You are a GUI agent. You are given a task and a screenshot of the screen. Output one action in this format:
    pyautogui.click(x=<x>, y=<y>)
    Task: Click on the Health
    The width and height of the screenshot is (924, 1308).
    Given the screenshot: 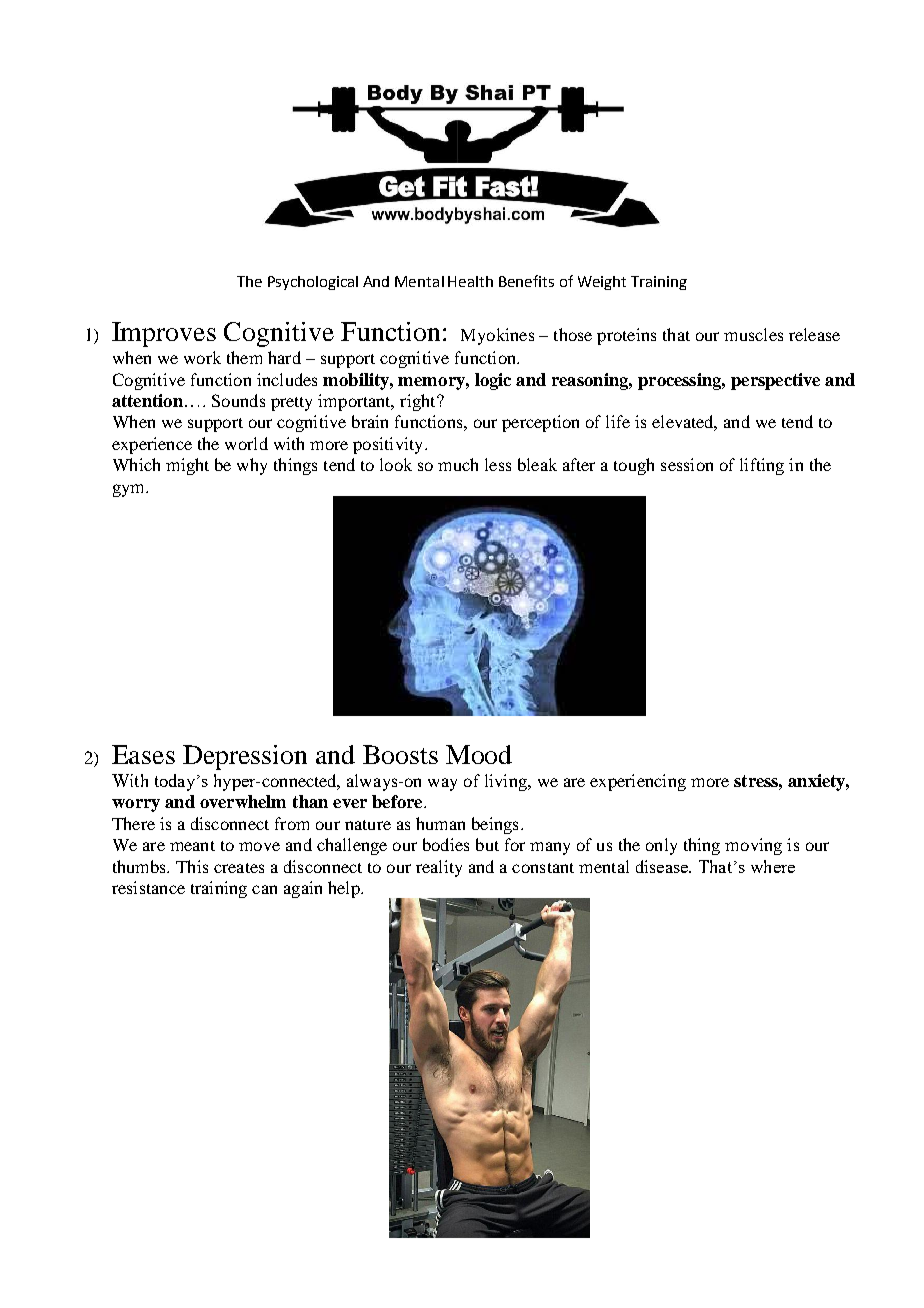 What is the action you would take?
    pyautogui.click(x=470, y=281)
